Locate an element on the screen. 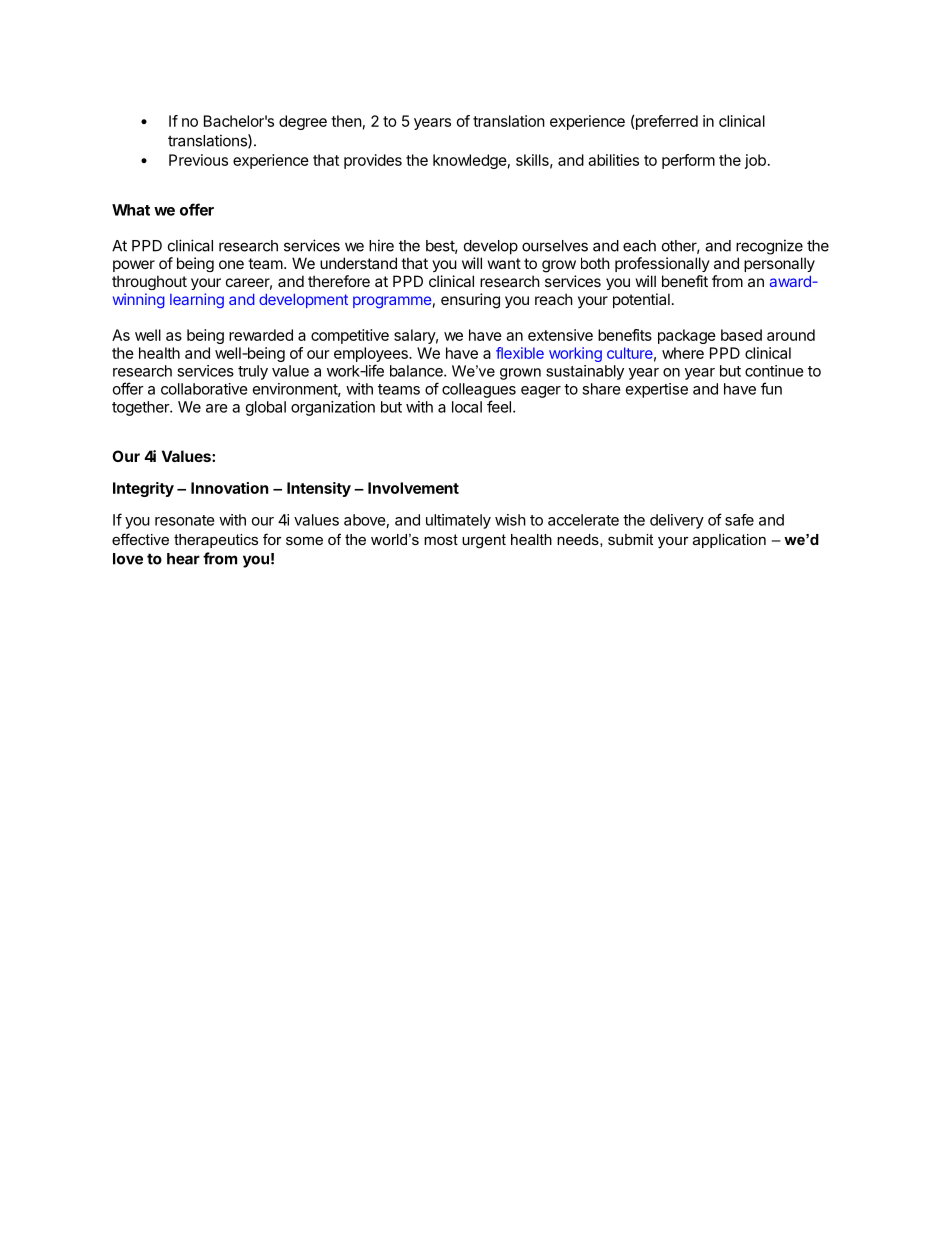 The width and height of the screenshot is (952, 1233). one is located at coordinates (231, 264).
